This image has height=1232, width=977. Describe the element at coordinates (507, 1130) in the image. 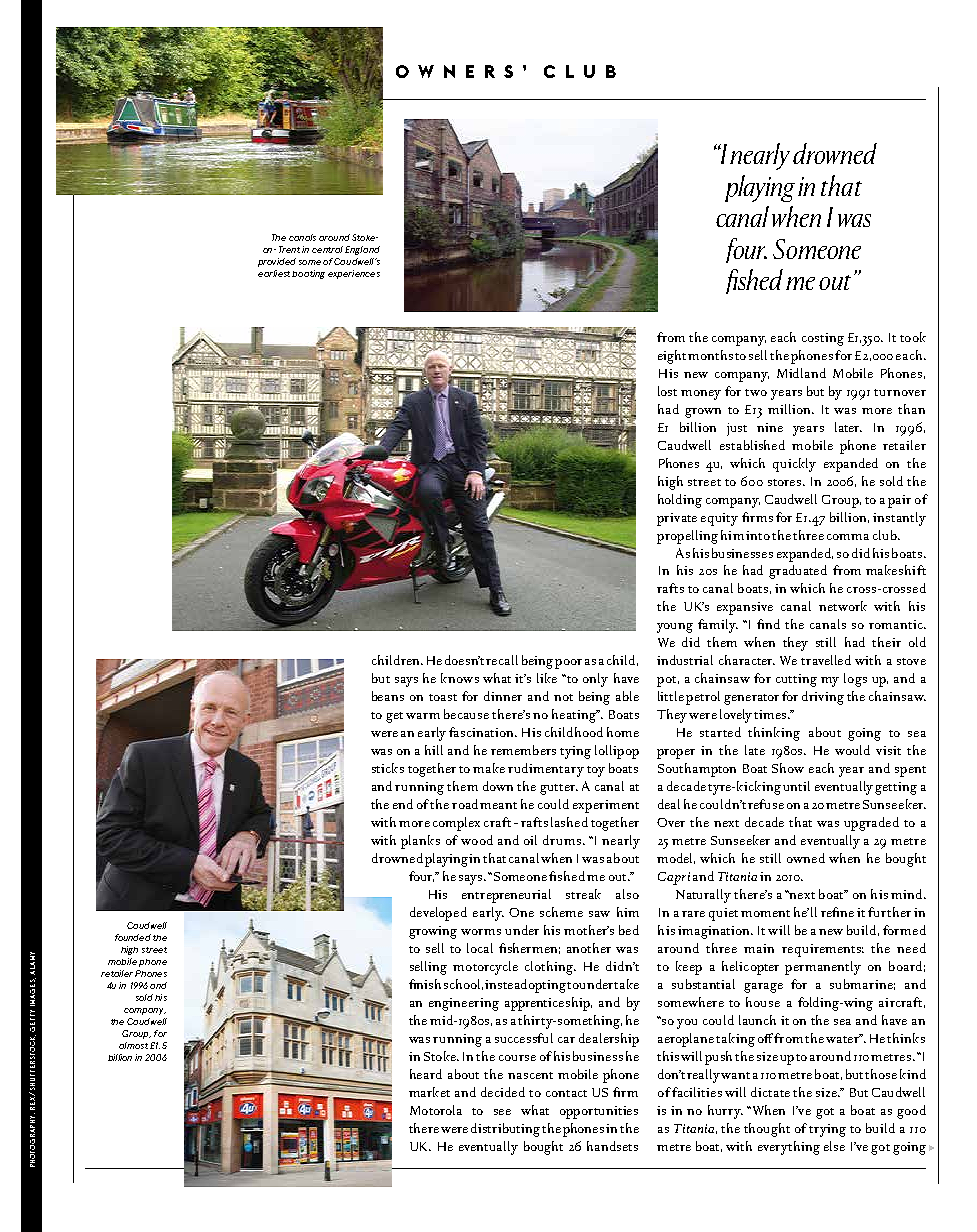

I see `distributing` at that location.
